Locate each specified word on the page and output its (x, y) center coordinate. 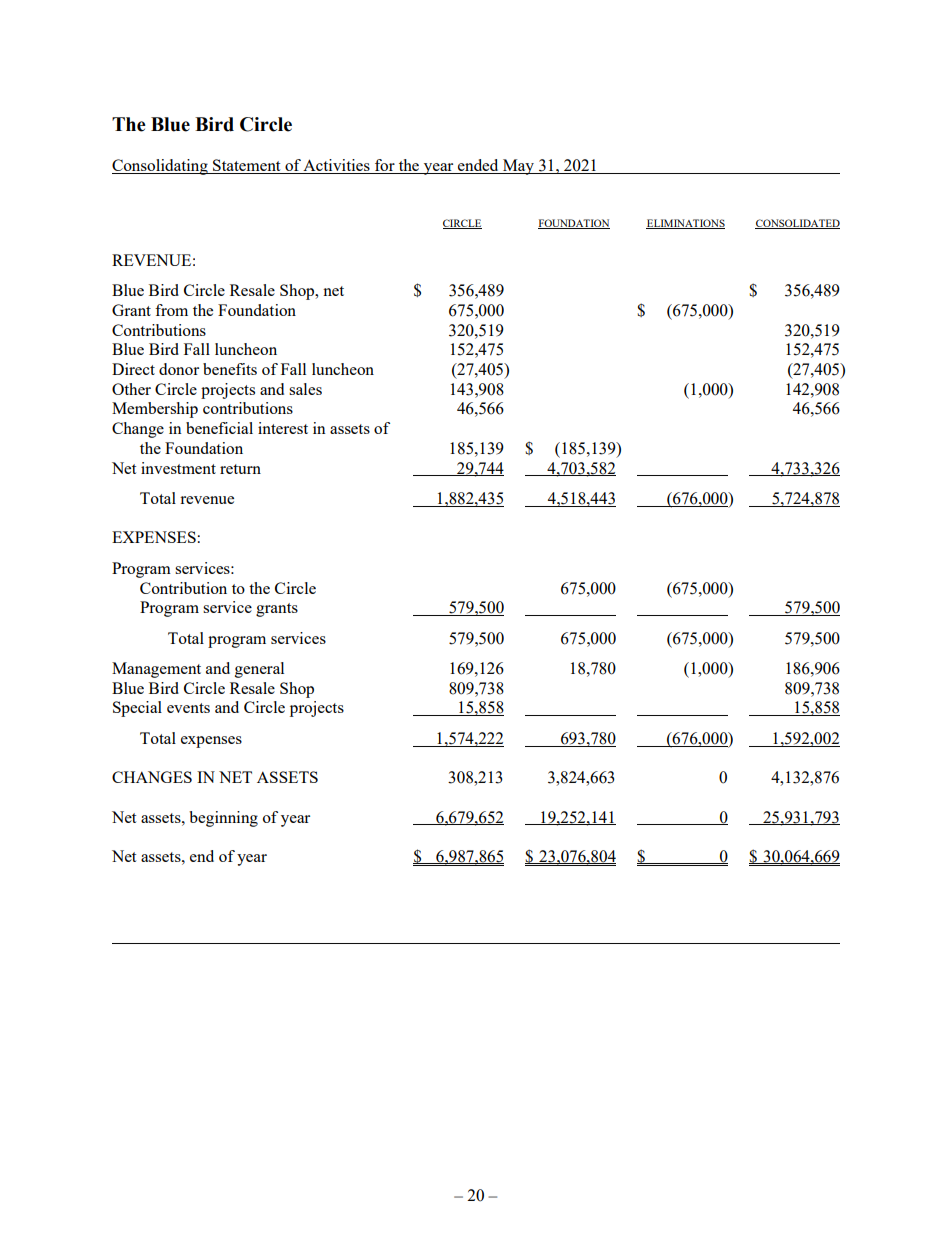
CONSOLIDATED (797, 224)
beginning (223, 819)
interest (283, 428)
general (259, 670)
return (240, 469)
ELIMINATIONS (685, 224)
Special (137, 709)
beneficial (219, 428)
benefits (230, 369)
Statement (247, 166)
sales (305, 389)
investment (178, 468)
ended (478, 166)
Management (156, 670)
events (188, 708)
